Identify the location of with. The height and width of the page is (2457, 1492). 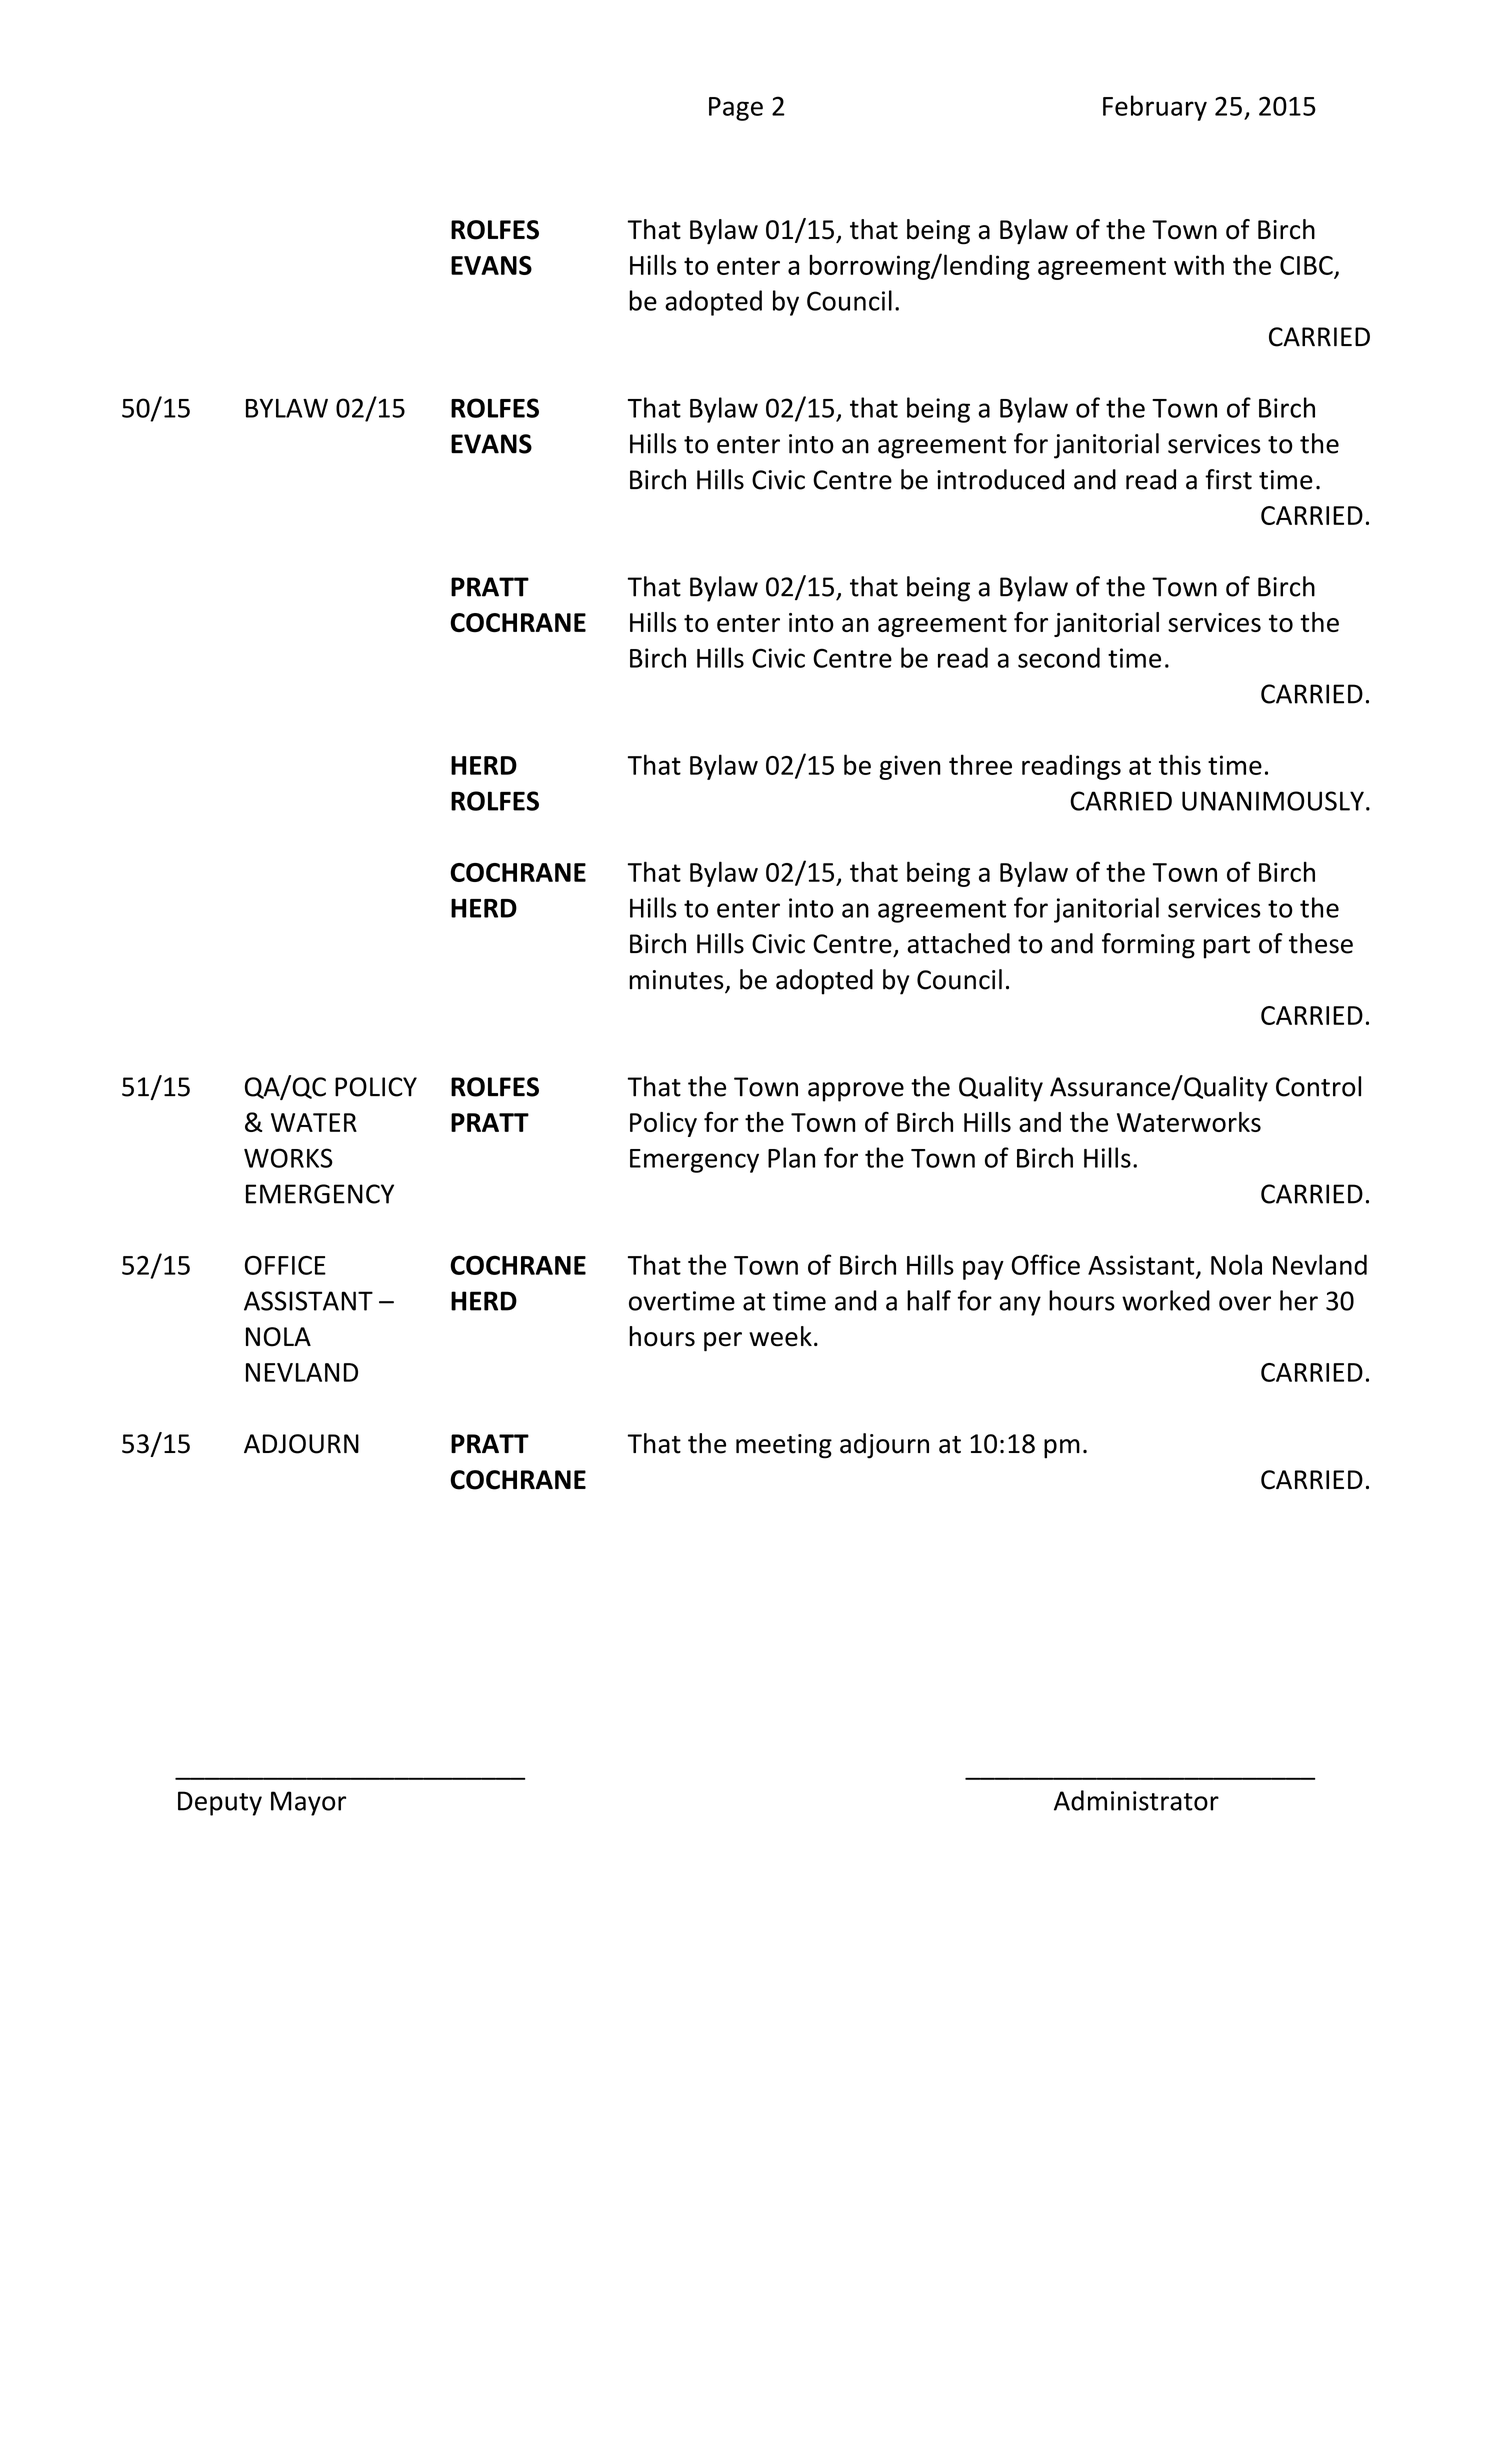
(1199, 264).
